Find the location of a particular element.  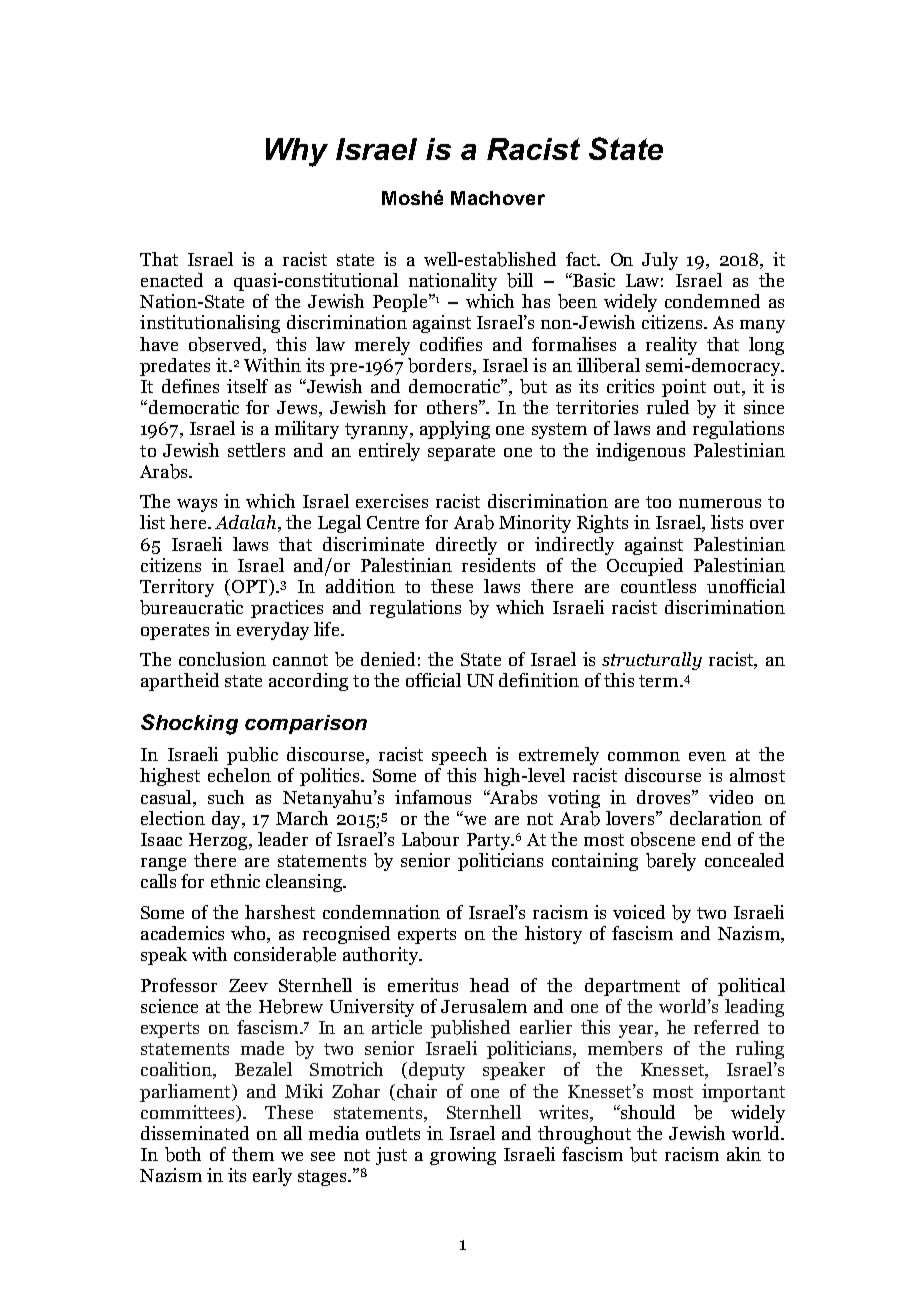

denied is located at coordinates (388, 659).
